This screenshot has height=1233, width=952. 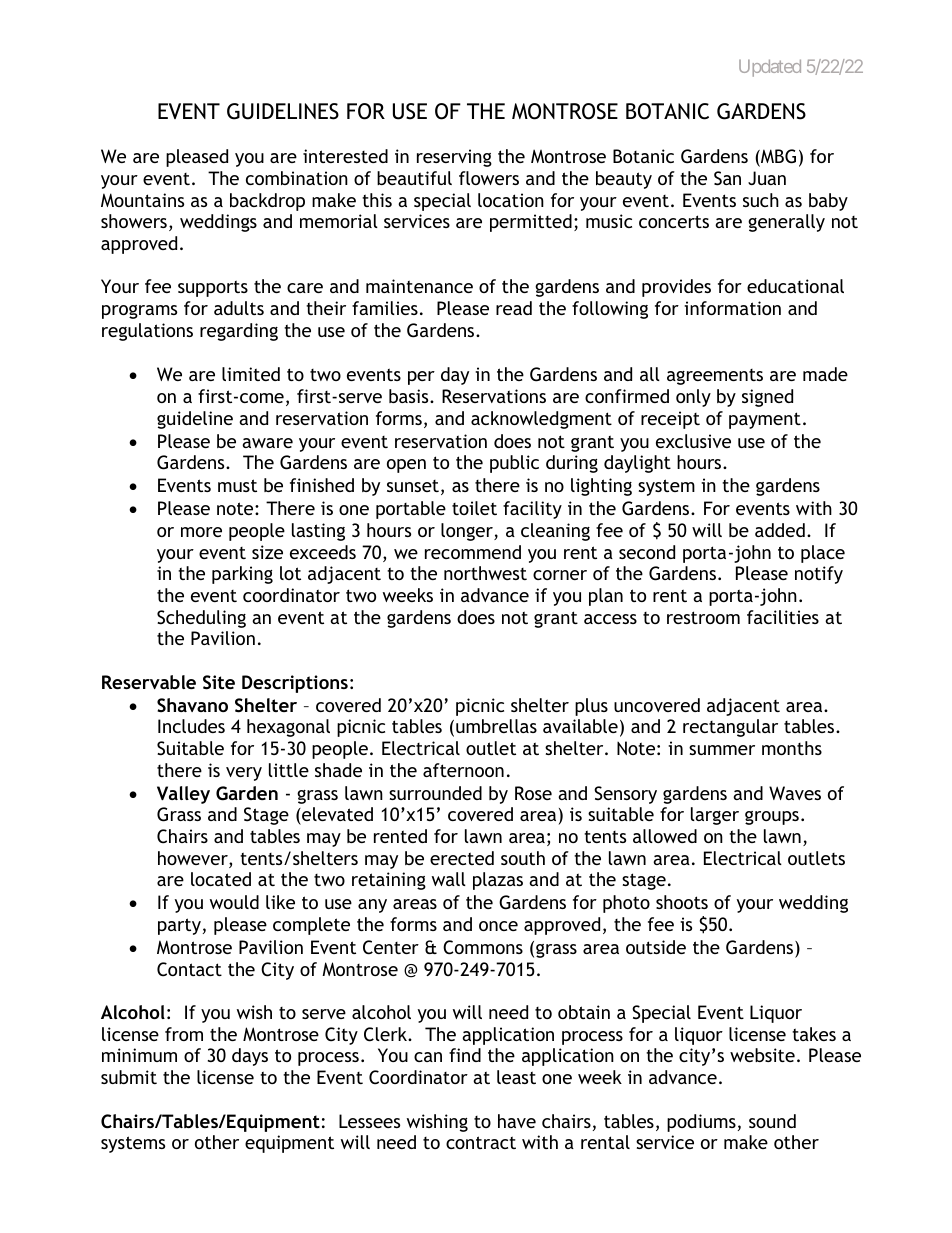 What do you see at coordinates (722, 750) in the screenshot?
I see `summer` at bounding box center [722, 750].
